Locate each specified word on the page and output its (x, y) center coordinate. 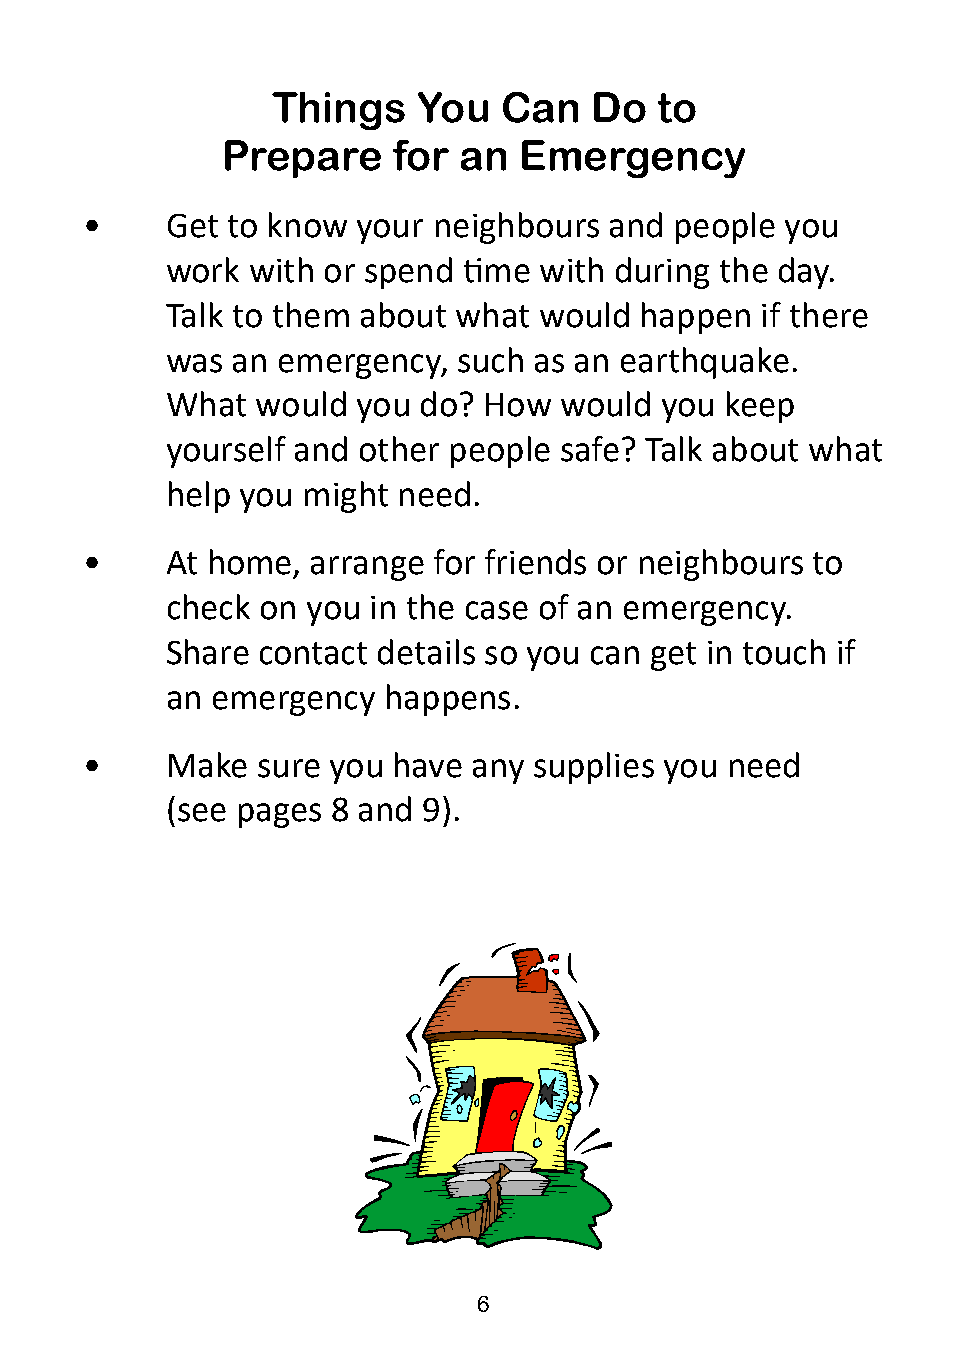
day (805, 273)
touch (784, 652)
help (199, 497)
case (497, 610)
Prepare (303, 159)
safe (590, 449)
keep (760, 407)
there (829, 315)
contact (313, 653)
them (311, 315)
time (497, 270)
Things (338, 111)
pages (280, 815)
